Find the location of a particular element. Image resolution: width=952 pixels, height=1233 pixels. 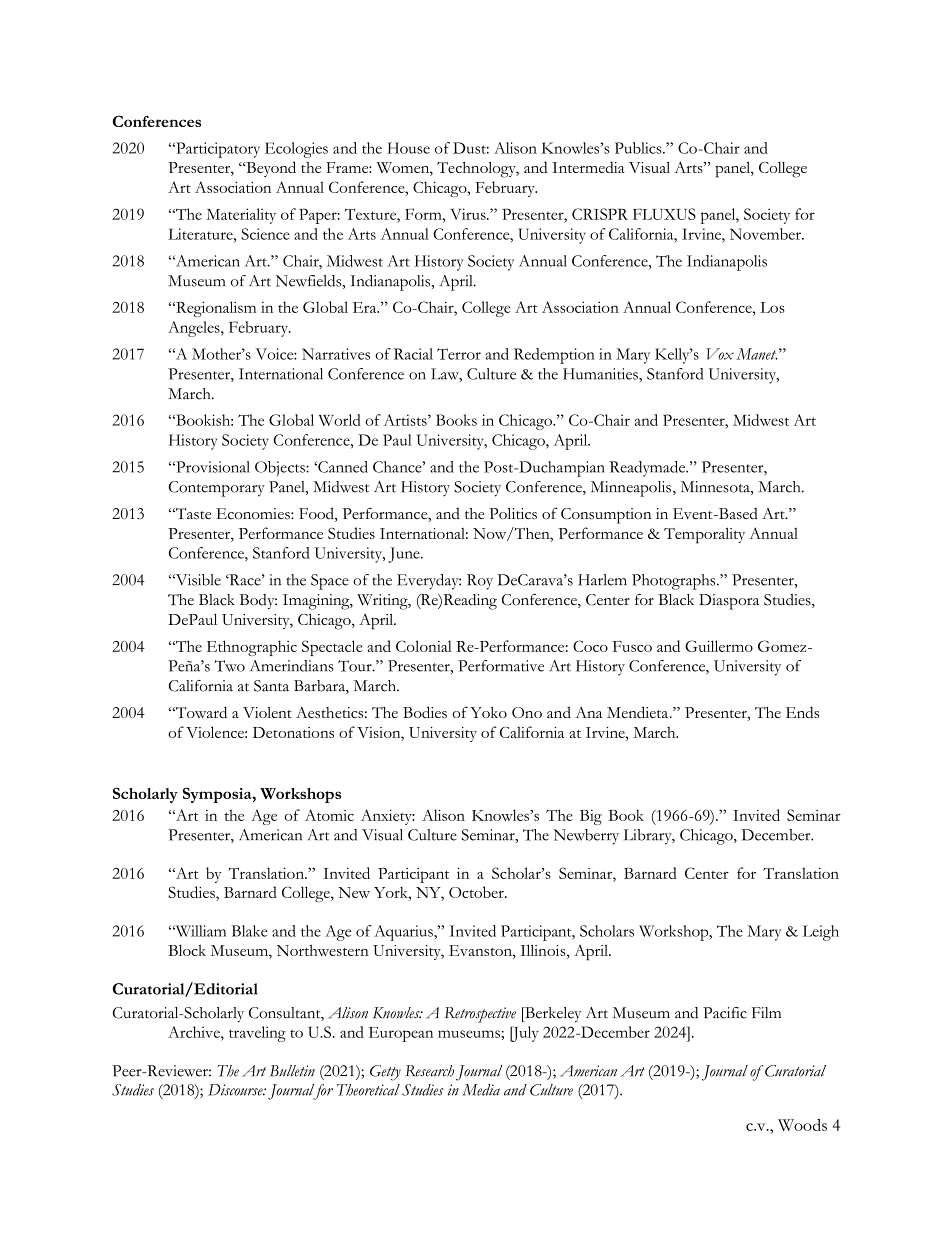

November is located at coordinates (766, 234).
